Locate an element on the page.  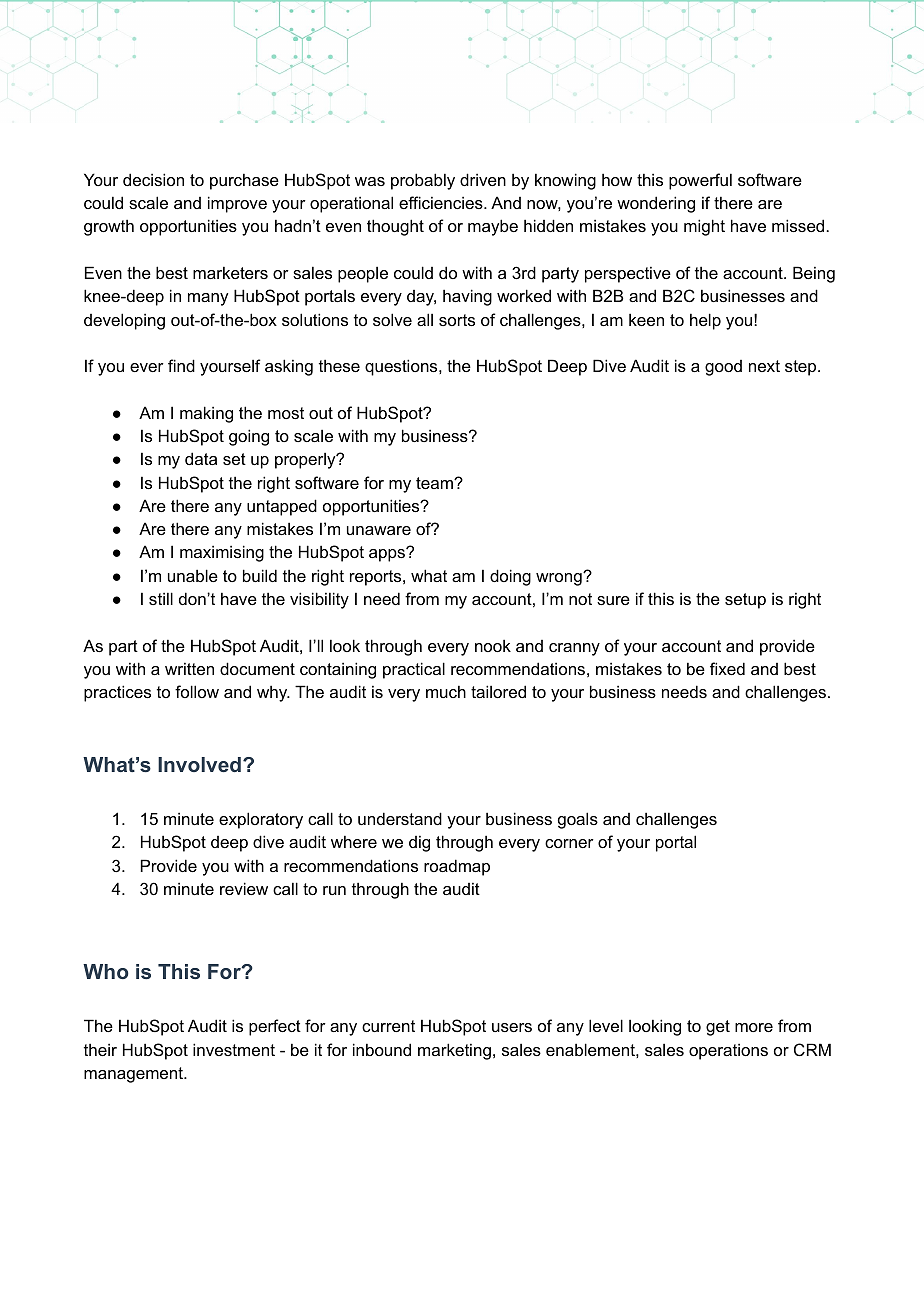
efficiencies is located at coordinates (442, 202).
